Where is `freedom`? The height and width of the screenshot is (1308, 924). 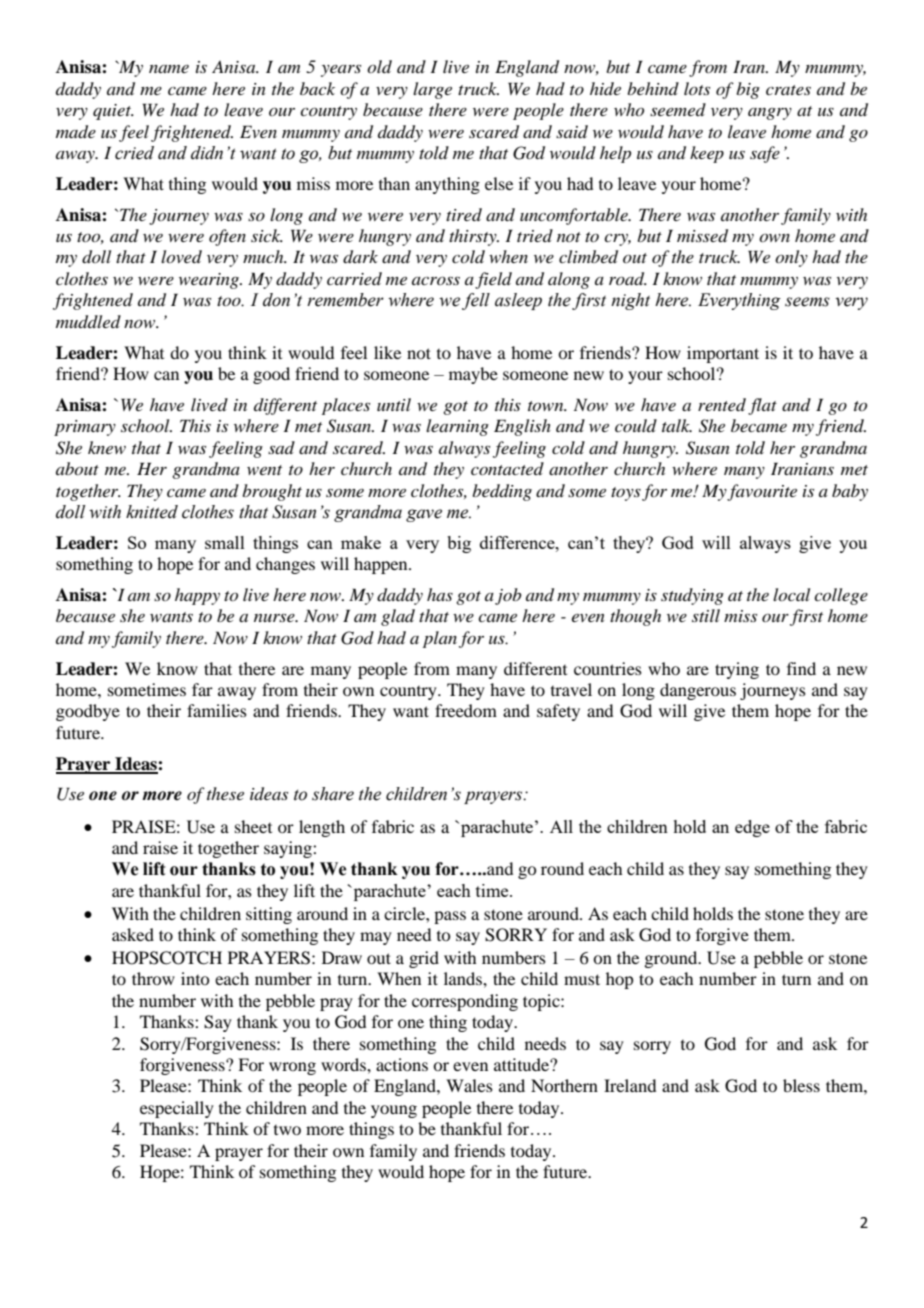
freedom is located at coordinates (466, 710).
